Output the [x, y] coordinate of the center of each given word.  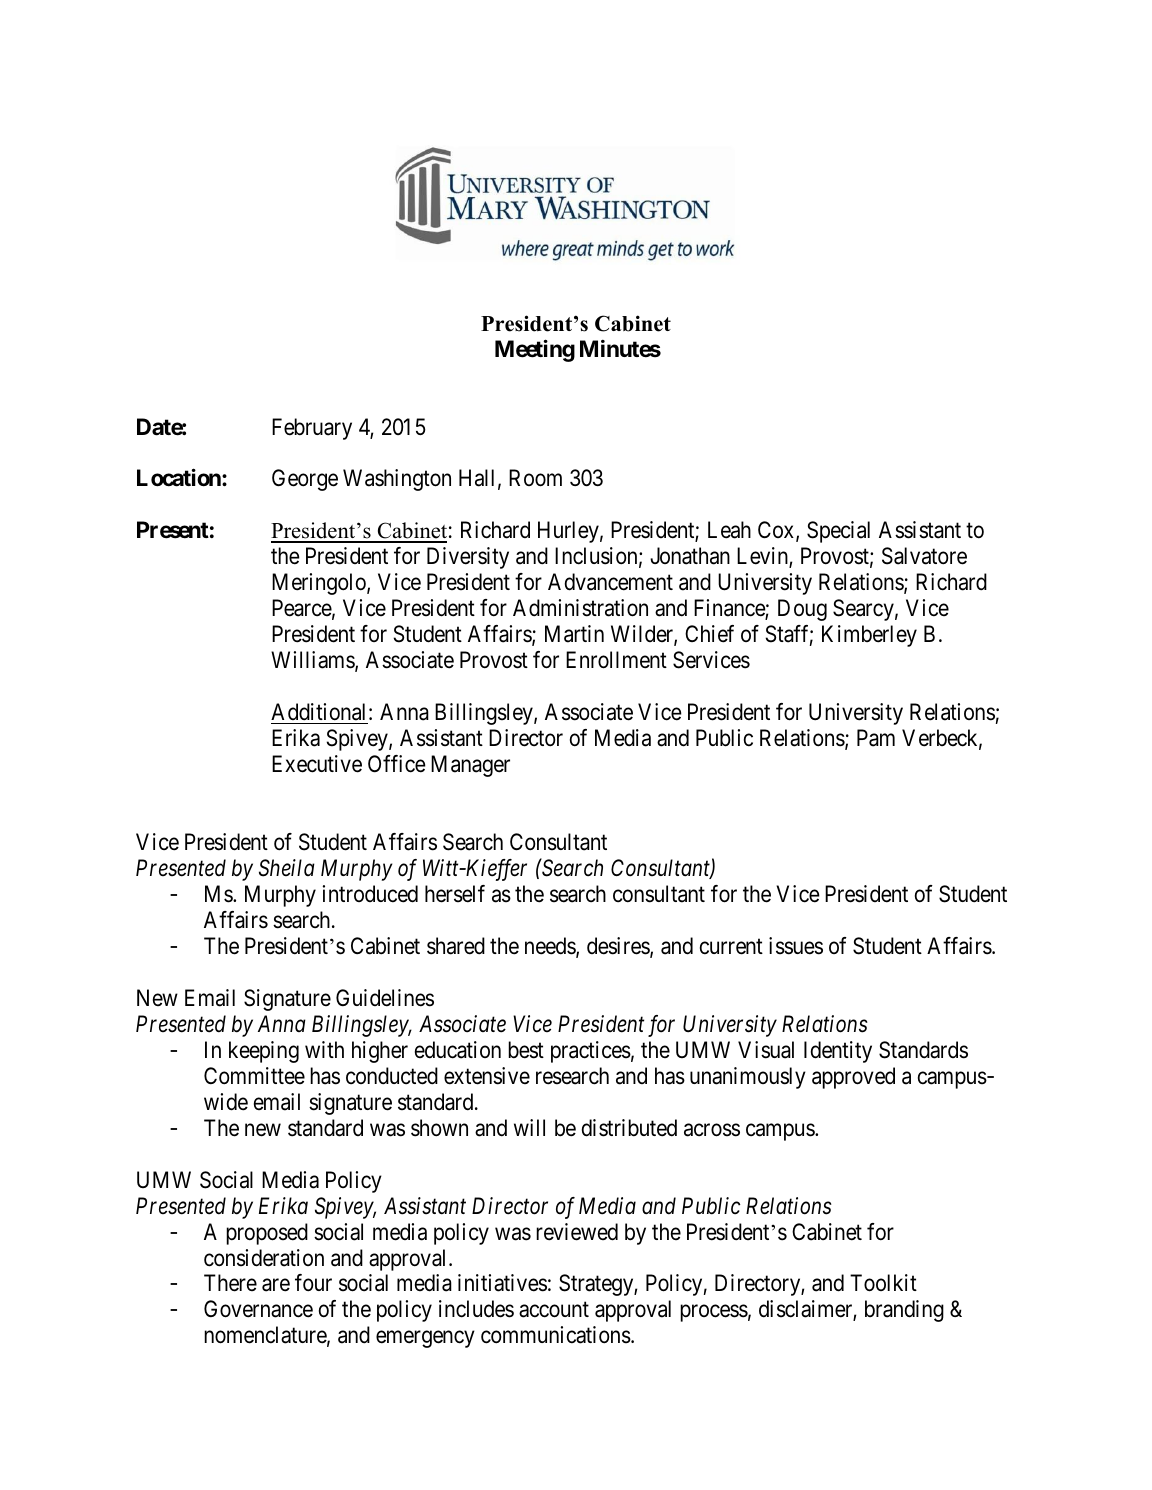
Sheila [287, 868]
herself [455, 894]
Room [535, 478]
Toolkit [883, 1283]
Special [838, 532]
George [305, 480]
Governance [258, 1309]
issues [796, 946]
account [554, 1310]
